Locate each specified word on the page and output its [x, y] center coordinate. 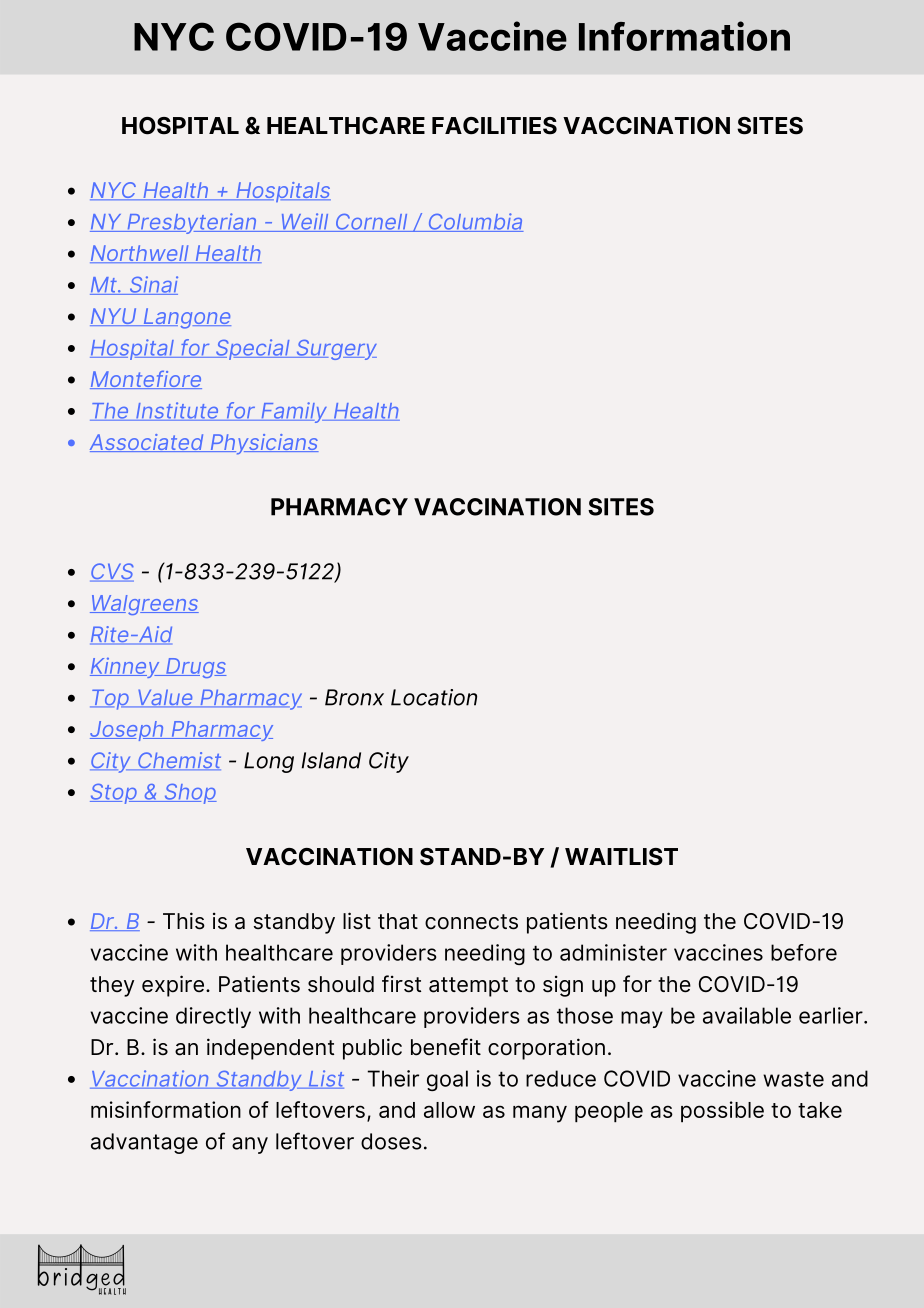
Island [331, 760]
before [804, 952]
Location [434, 697]
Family [294, 412]
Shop [189, 794]
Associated [148, 443]
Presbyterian [192, 223]
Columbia [475, 222]
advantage [144, 1143]
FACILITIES [494, 126]
